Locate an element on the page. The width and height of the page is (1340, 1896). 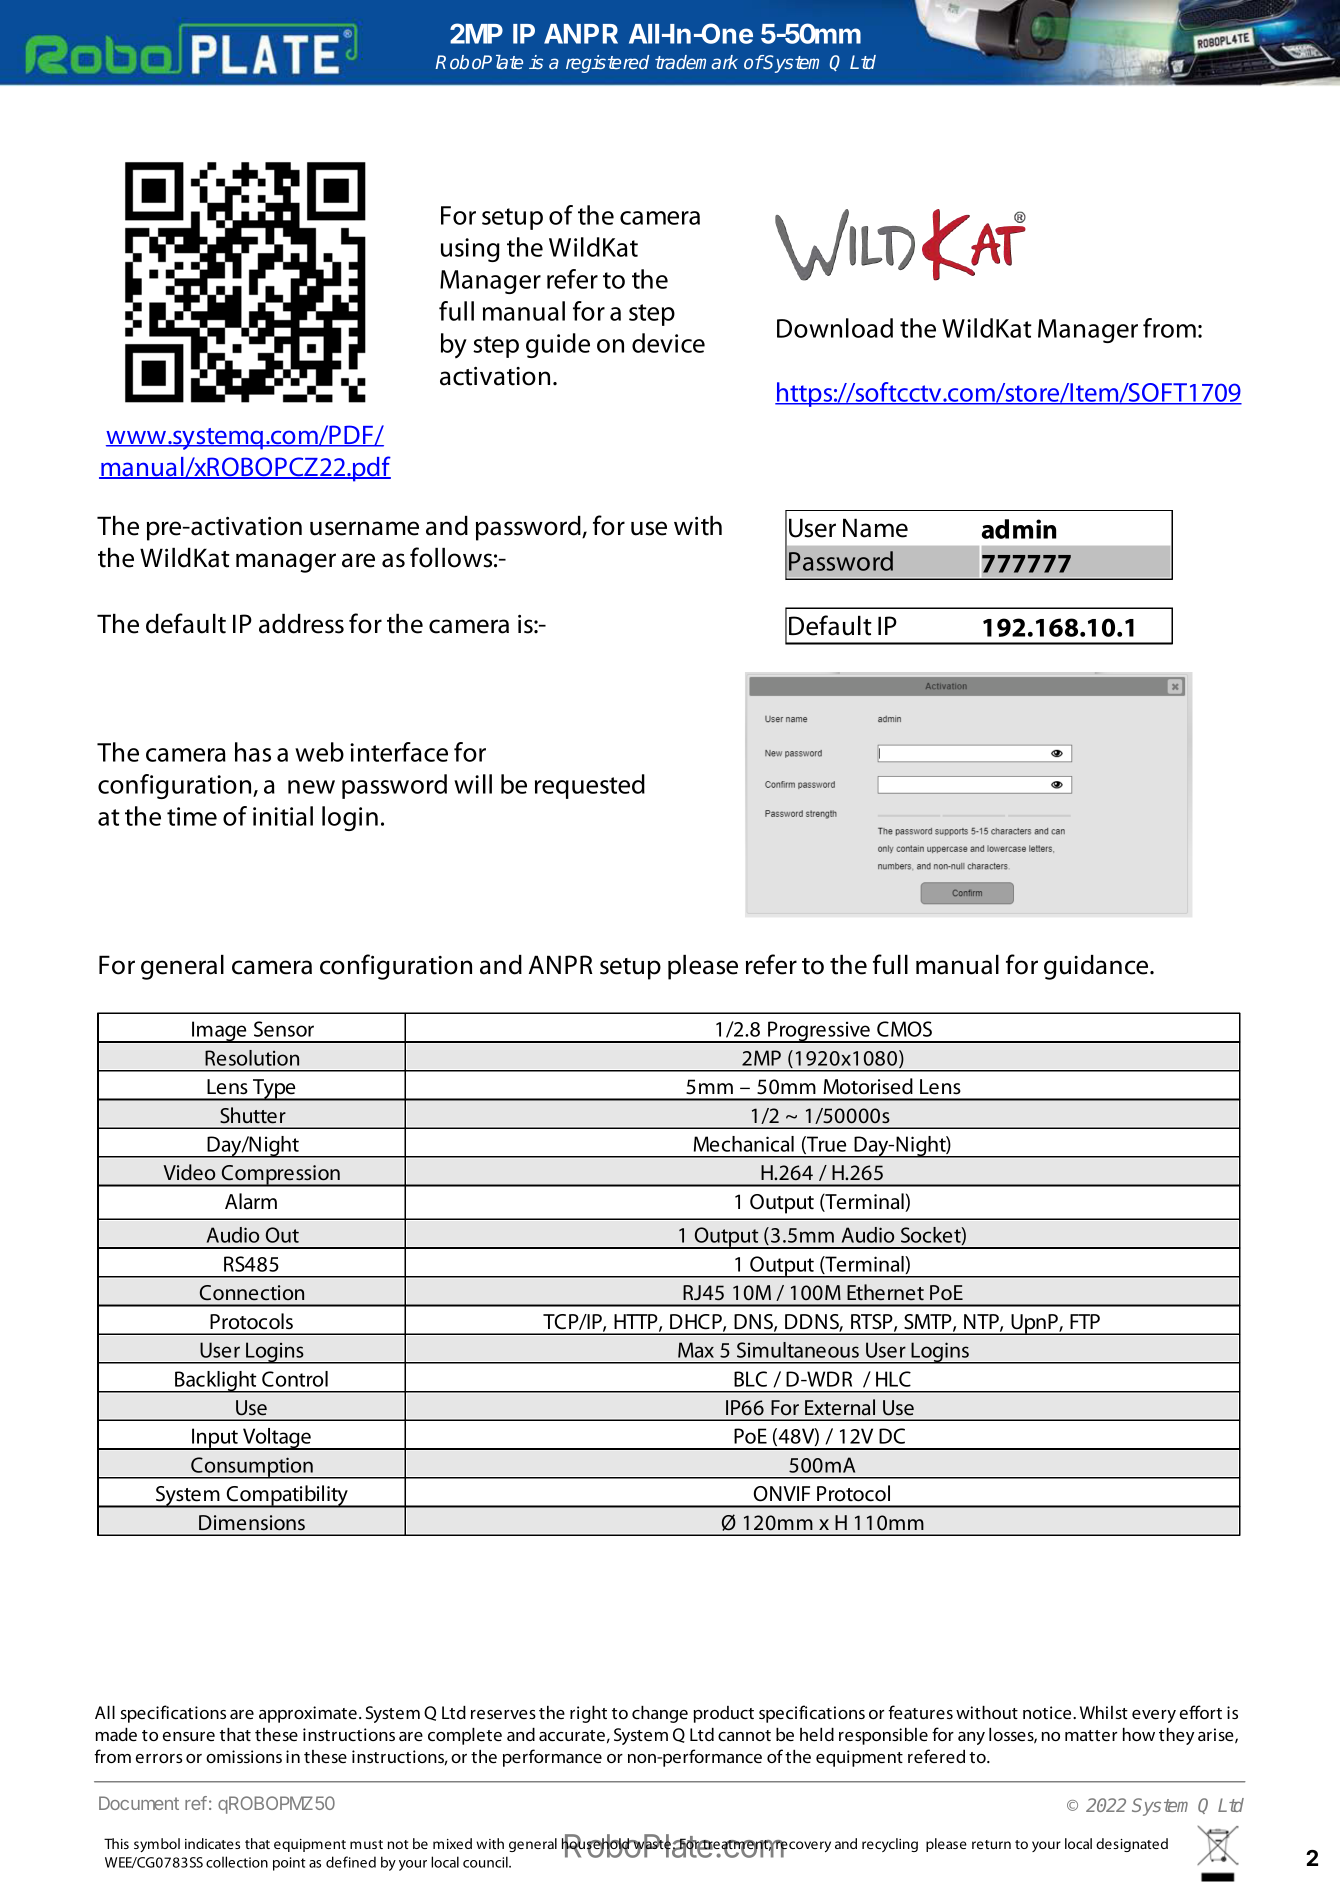
guidance is located at coordinates (1097, 967).
